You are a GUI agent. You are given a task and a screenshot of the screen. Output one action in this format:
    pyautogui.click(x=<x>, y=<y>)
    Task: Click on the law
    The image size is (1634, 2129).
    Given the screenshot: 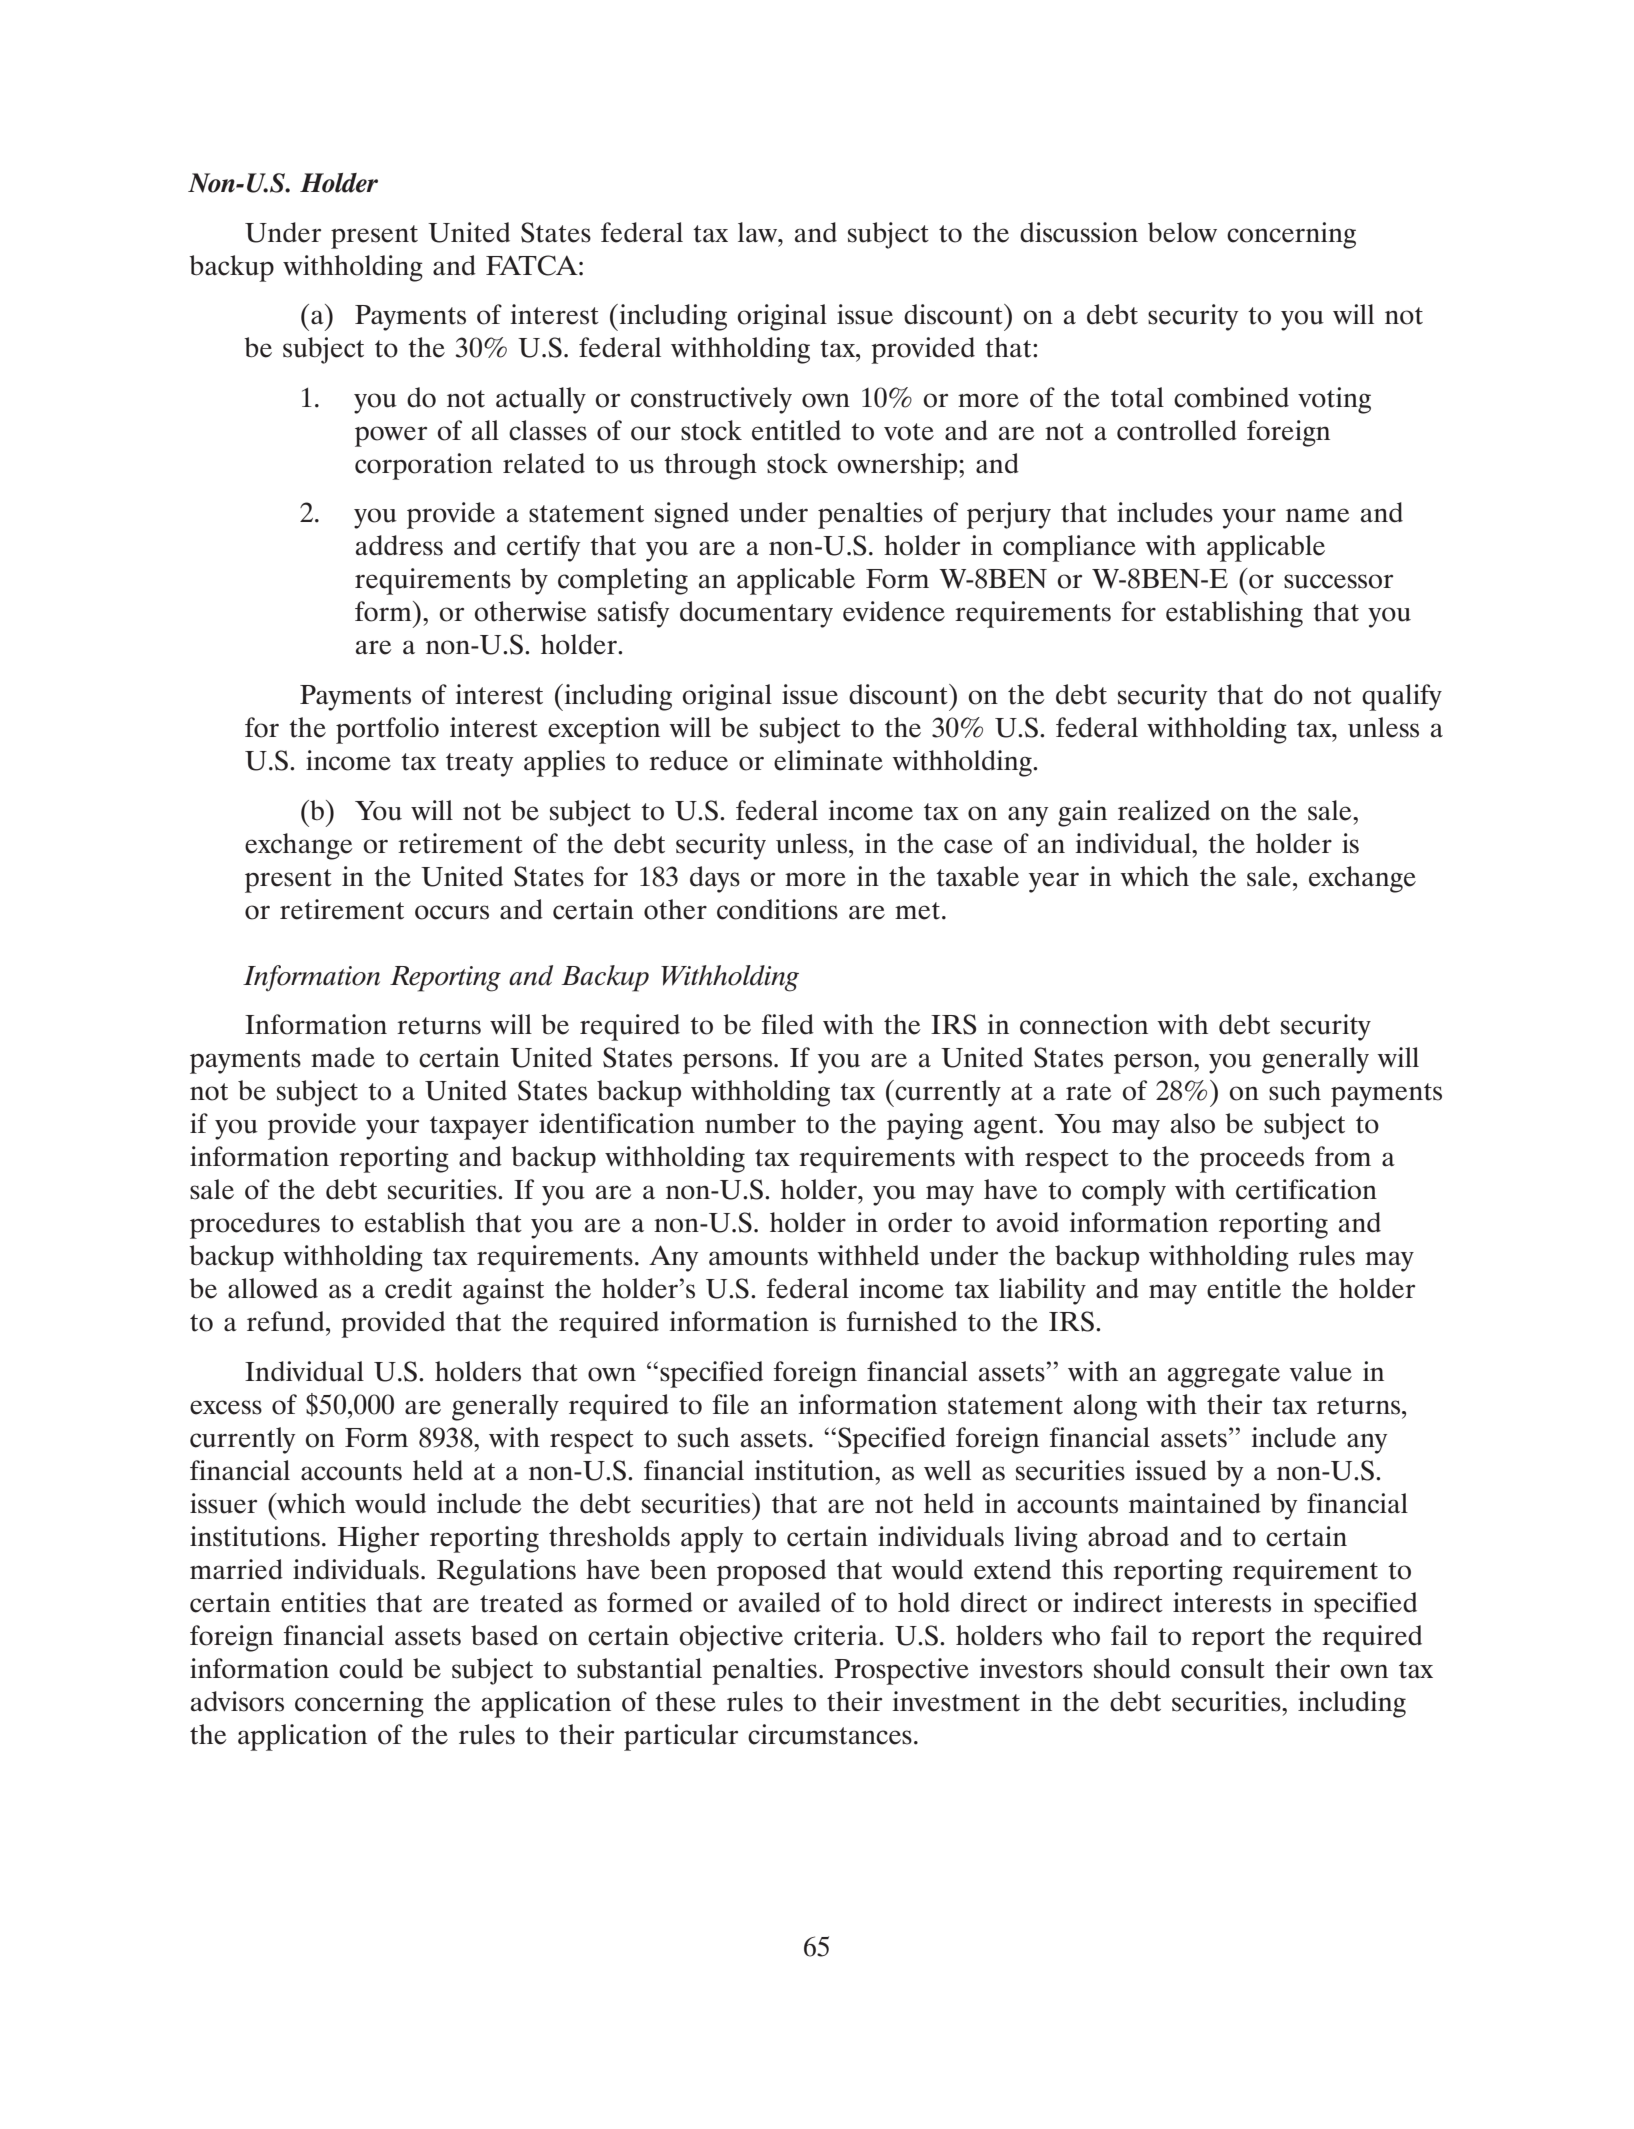 What is the action you would take?
    pyautogui.click(x=759, y=232)
